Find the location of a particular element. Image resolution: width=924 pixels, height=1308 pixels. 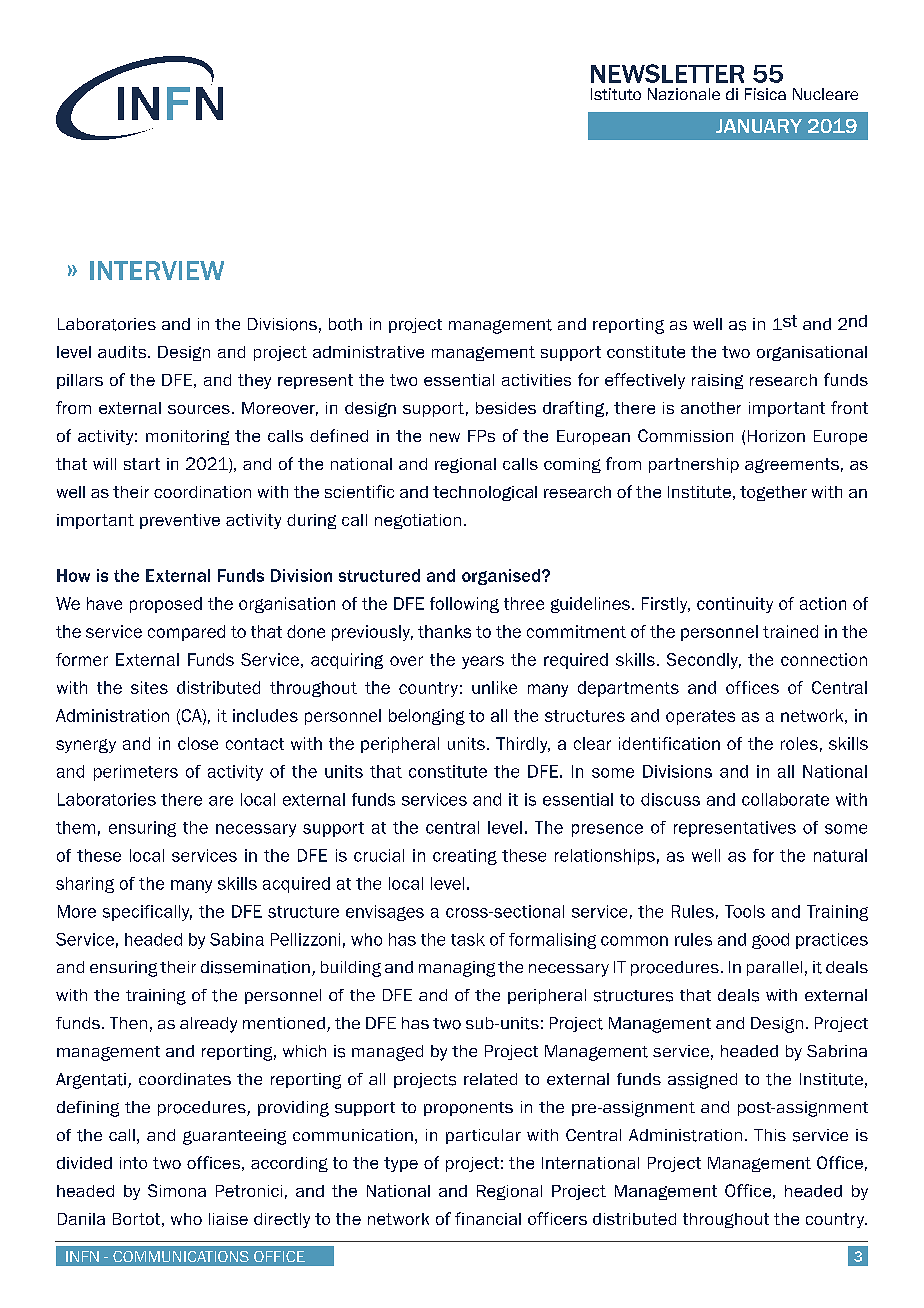

INTERVIEW is located at coordinates (157, 270).
